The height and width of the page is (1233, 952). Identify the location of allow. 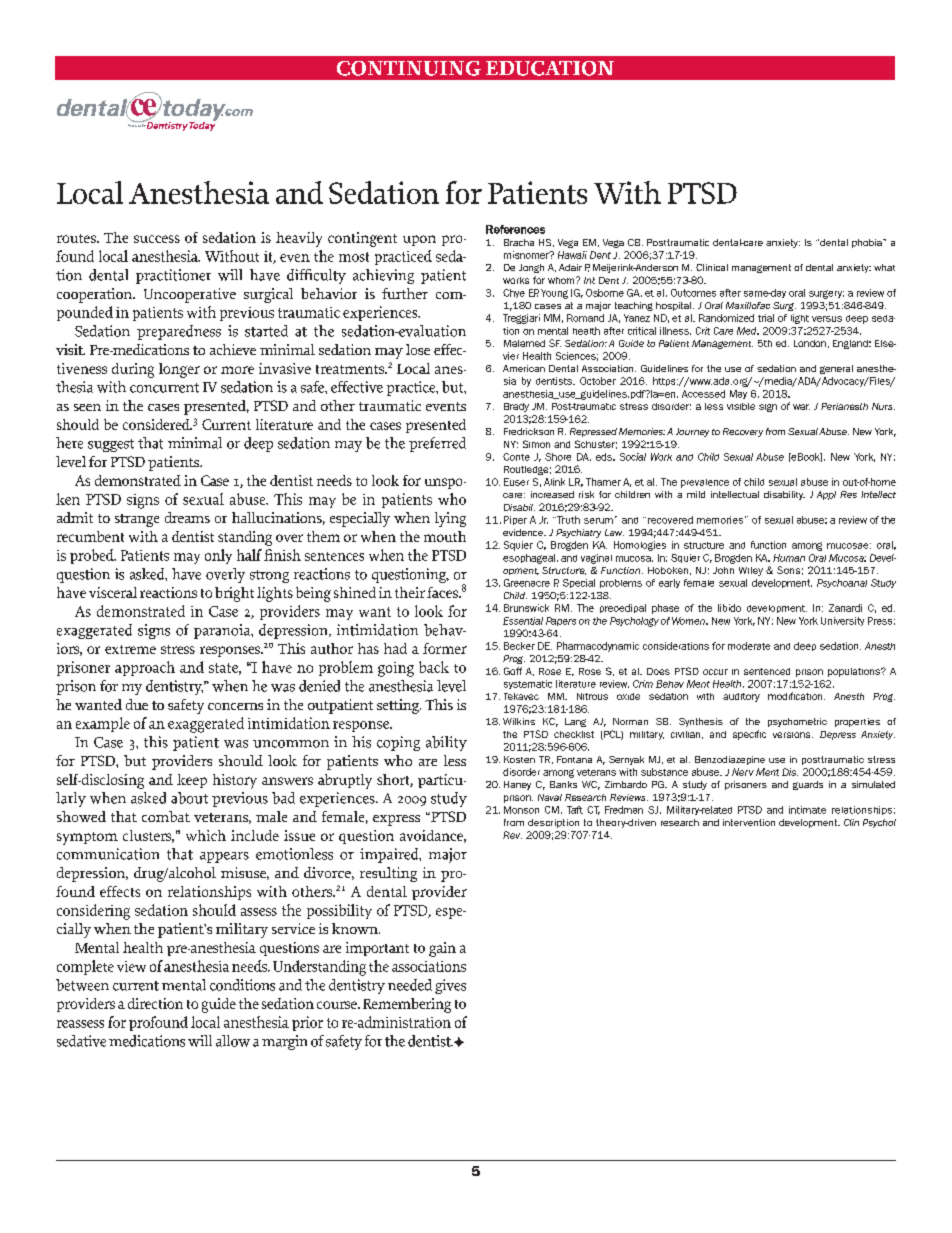
(233, 1041).
